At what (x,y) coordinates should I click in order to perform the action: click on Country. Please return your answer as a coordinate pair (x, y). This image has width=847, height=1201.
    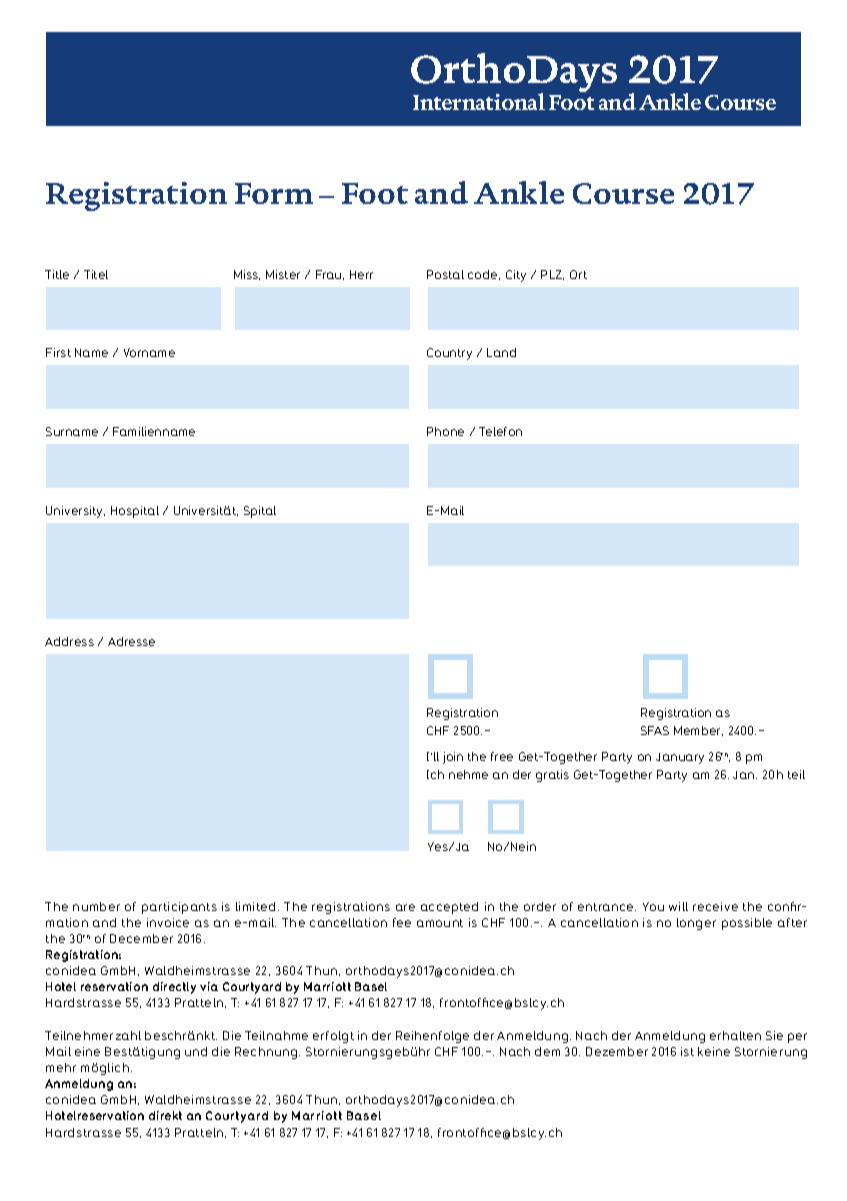
    Looking at the image, I should click on (449, 354).
